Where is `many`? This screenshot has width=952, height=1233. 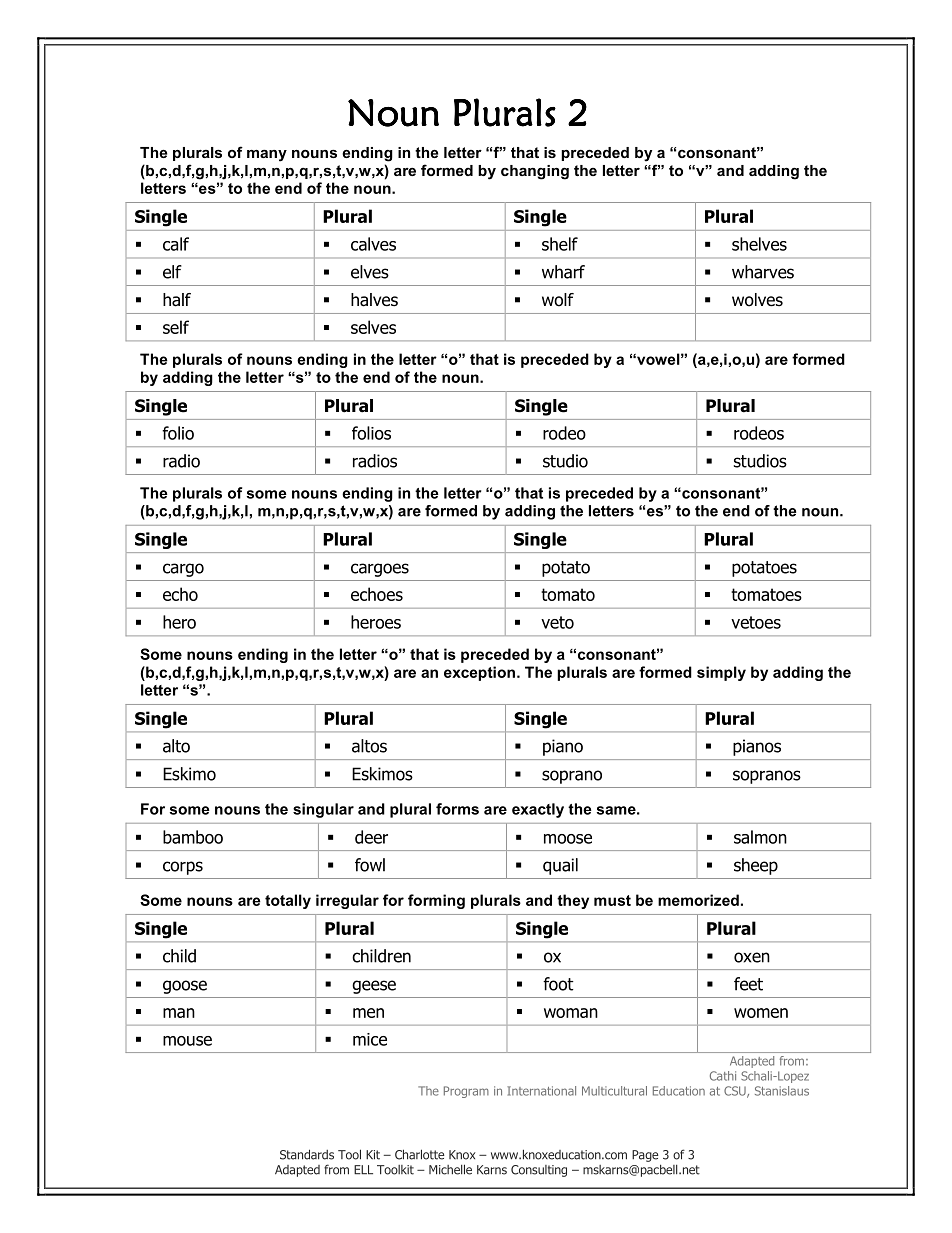
many is located at coordinates (267, 155).
